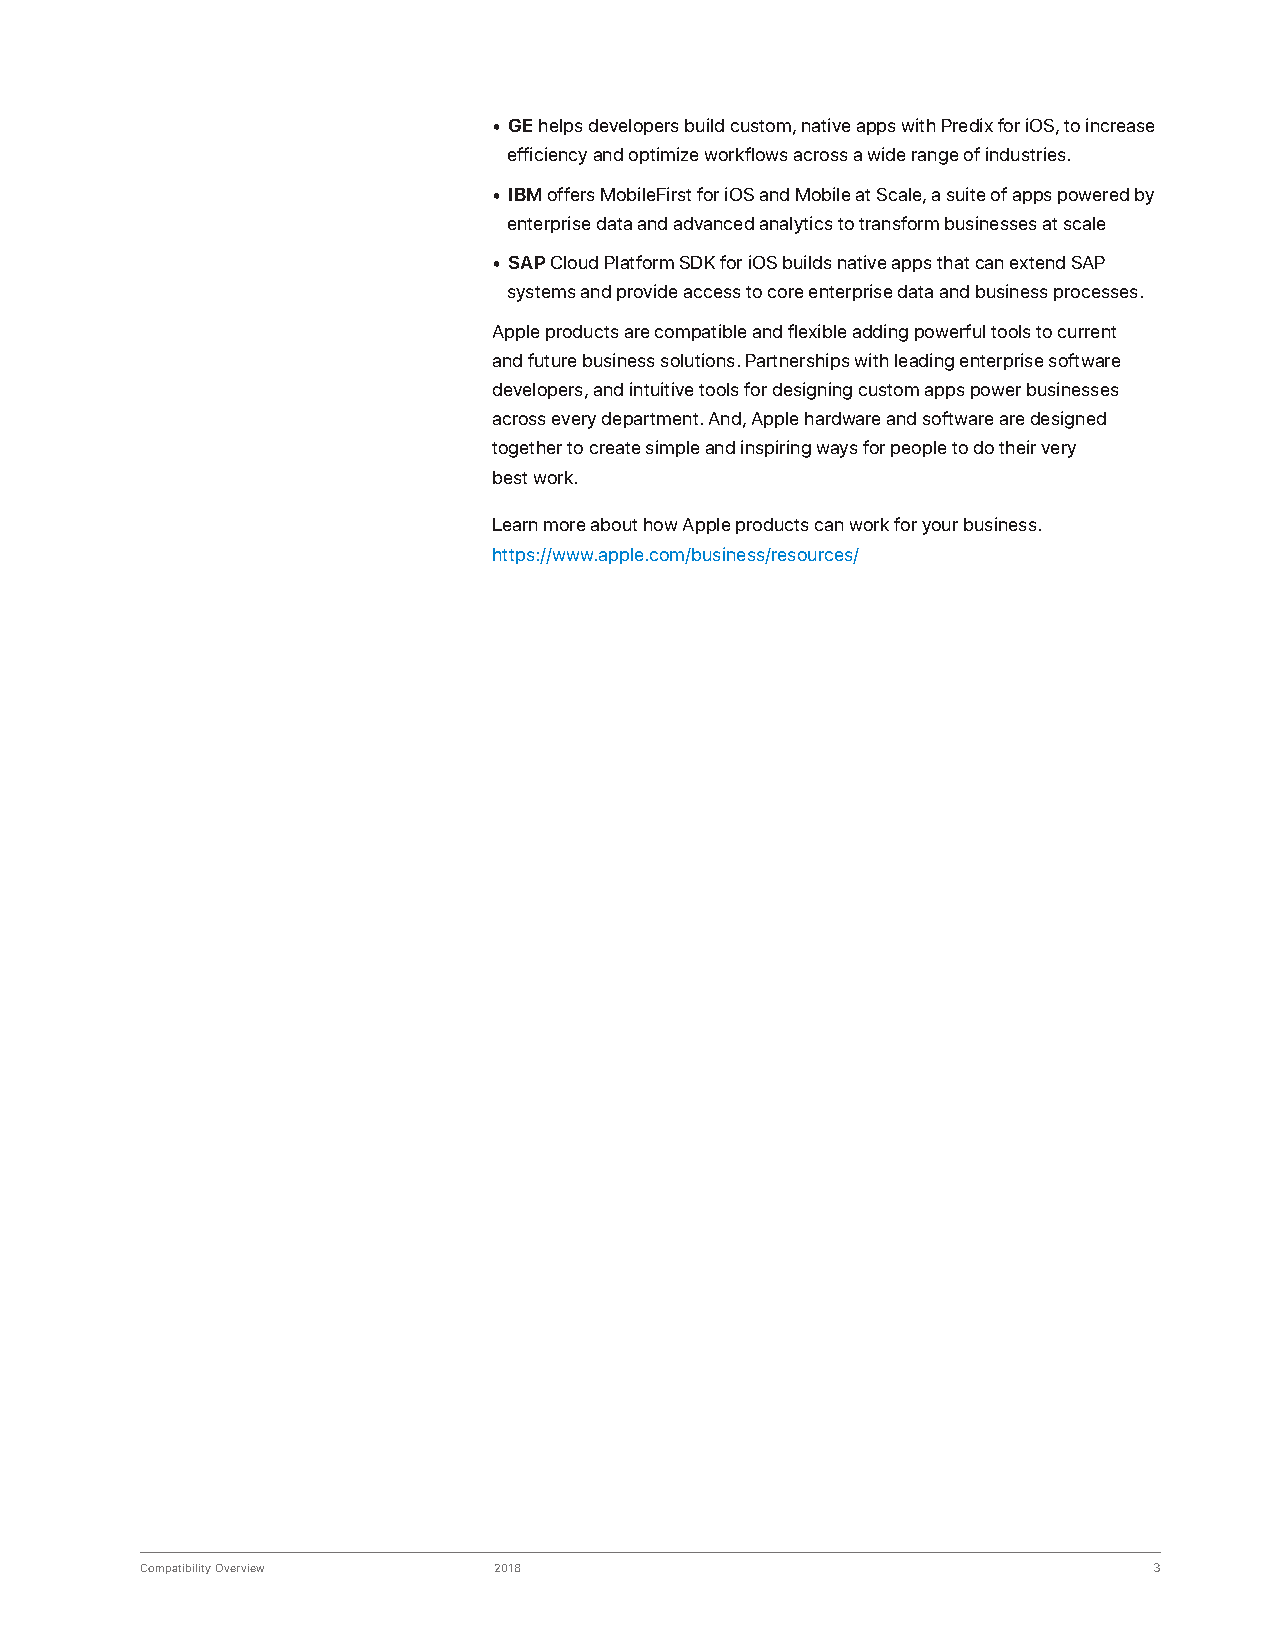 This image has height=1648, width=1273. I want to click on your, so click(940, 528).
